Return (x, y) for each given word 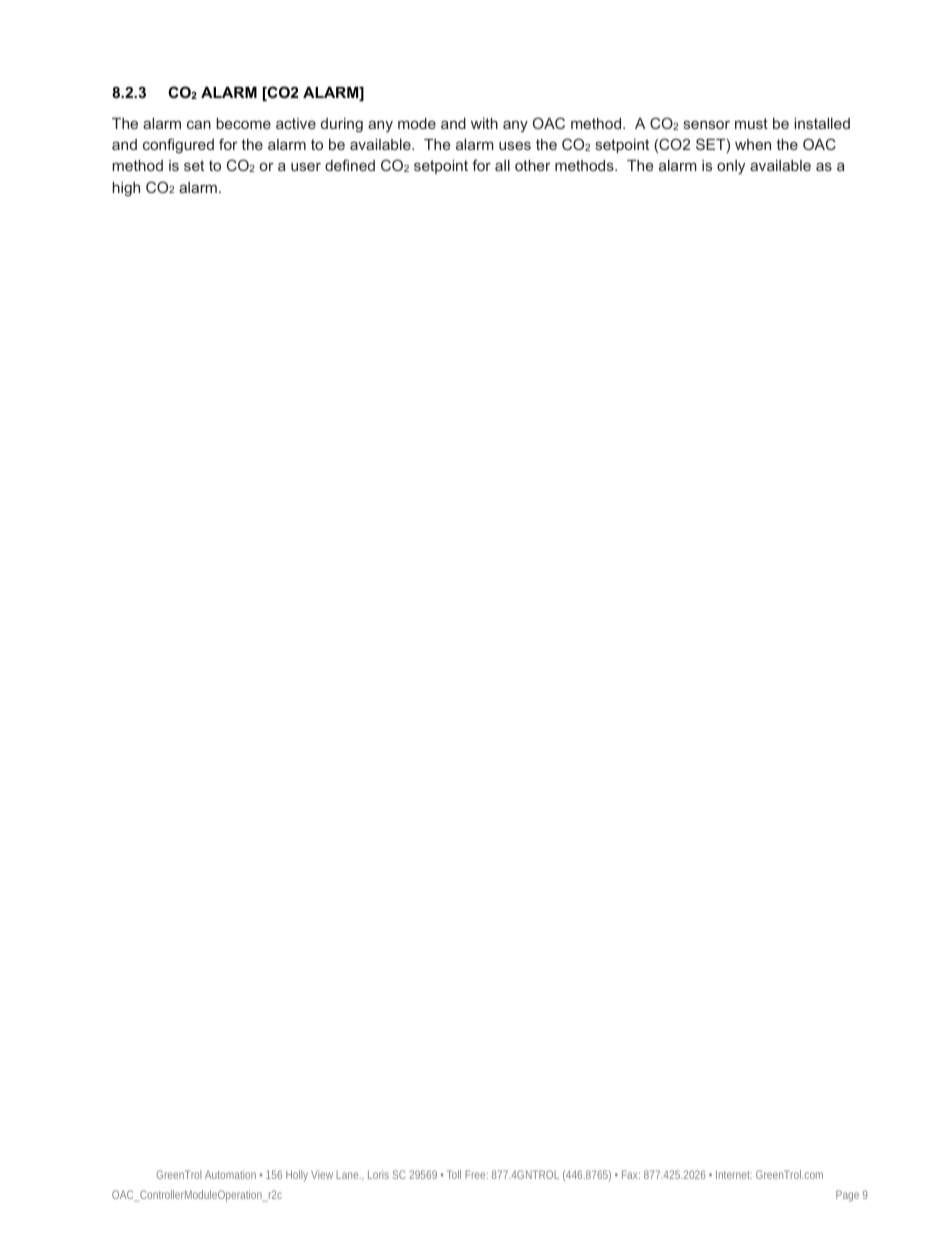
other (533, 165)
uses (515, 145)
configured (178, 146)
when (753, 144)
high (126, 189)
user (306, 166)
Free (476, 1174)
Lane (349, 1175)
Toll (454, 1174)
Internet (734, 1174)
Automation (230, 1174)
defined (350, 165)
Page (847, 1196)
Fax (631, 1174)
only (731, 167)
